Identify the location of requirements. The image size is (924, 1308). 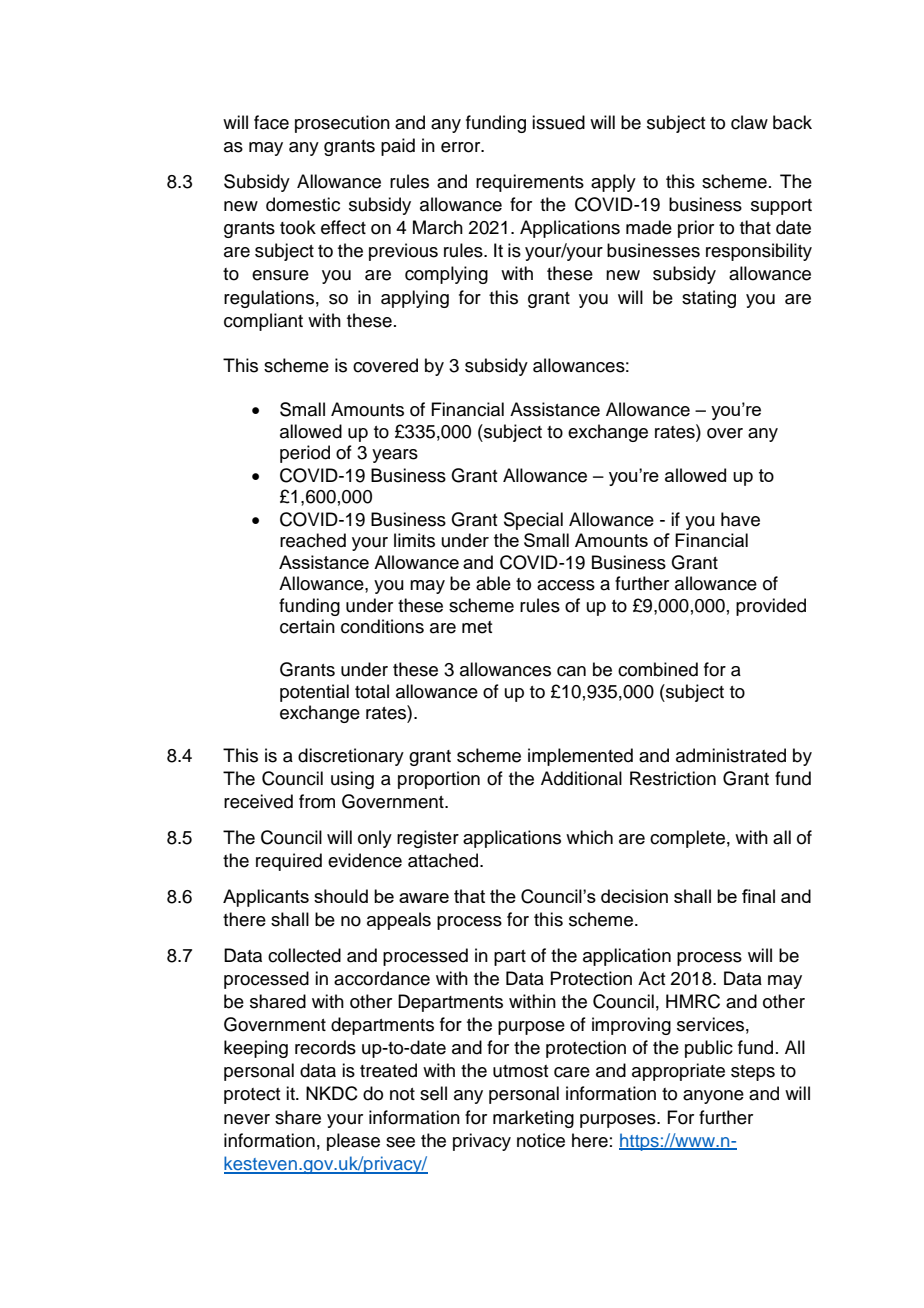
(530, 183).
